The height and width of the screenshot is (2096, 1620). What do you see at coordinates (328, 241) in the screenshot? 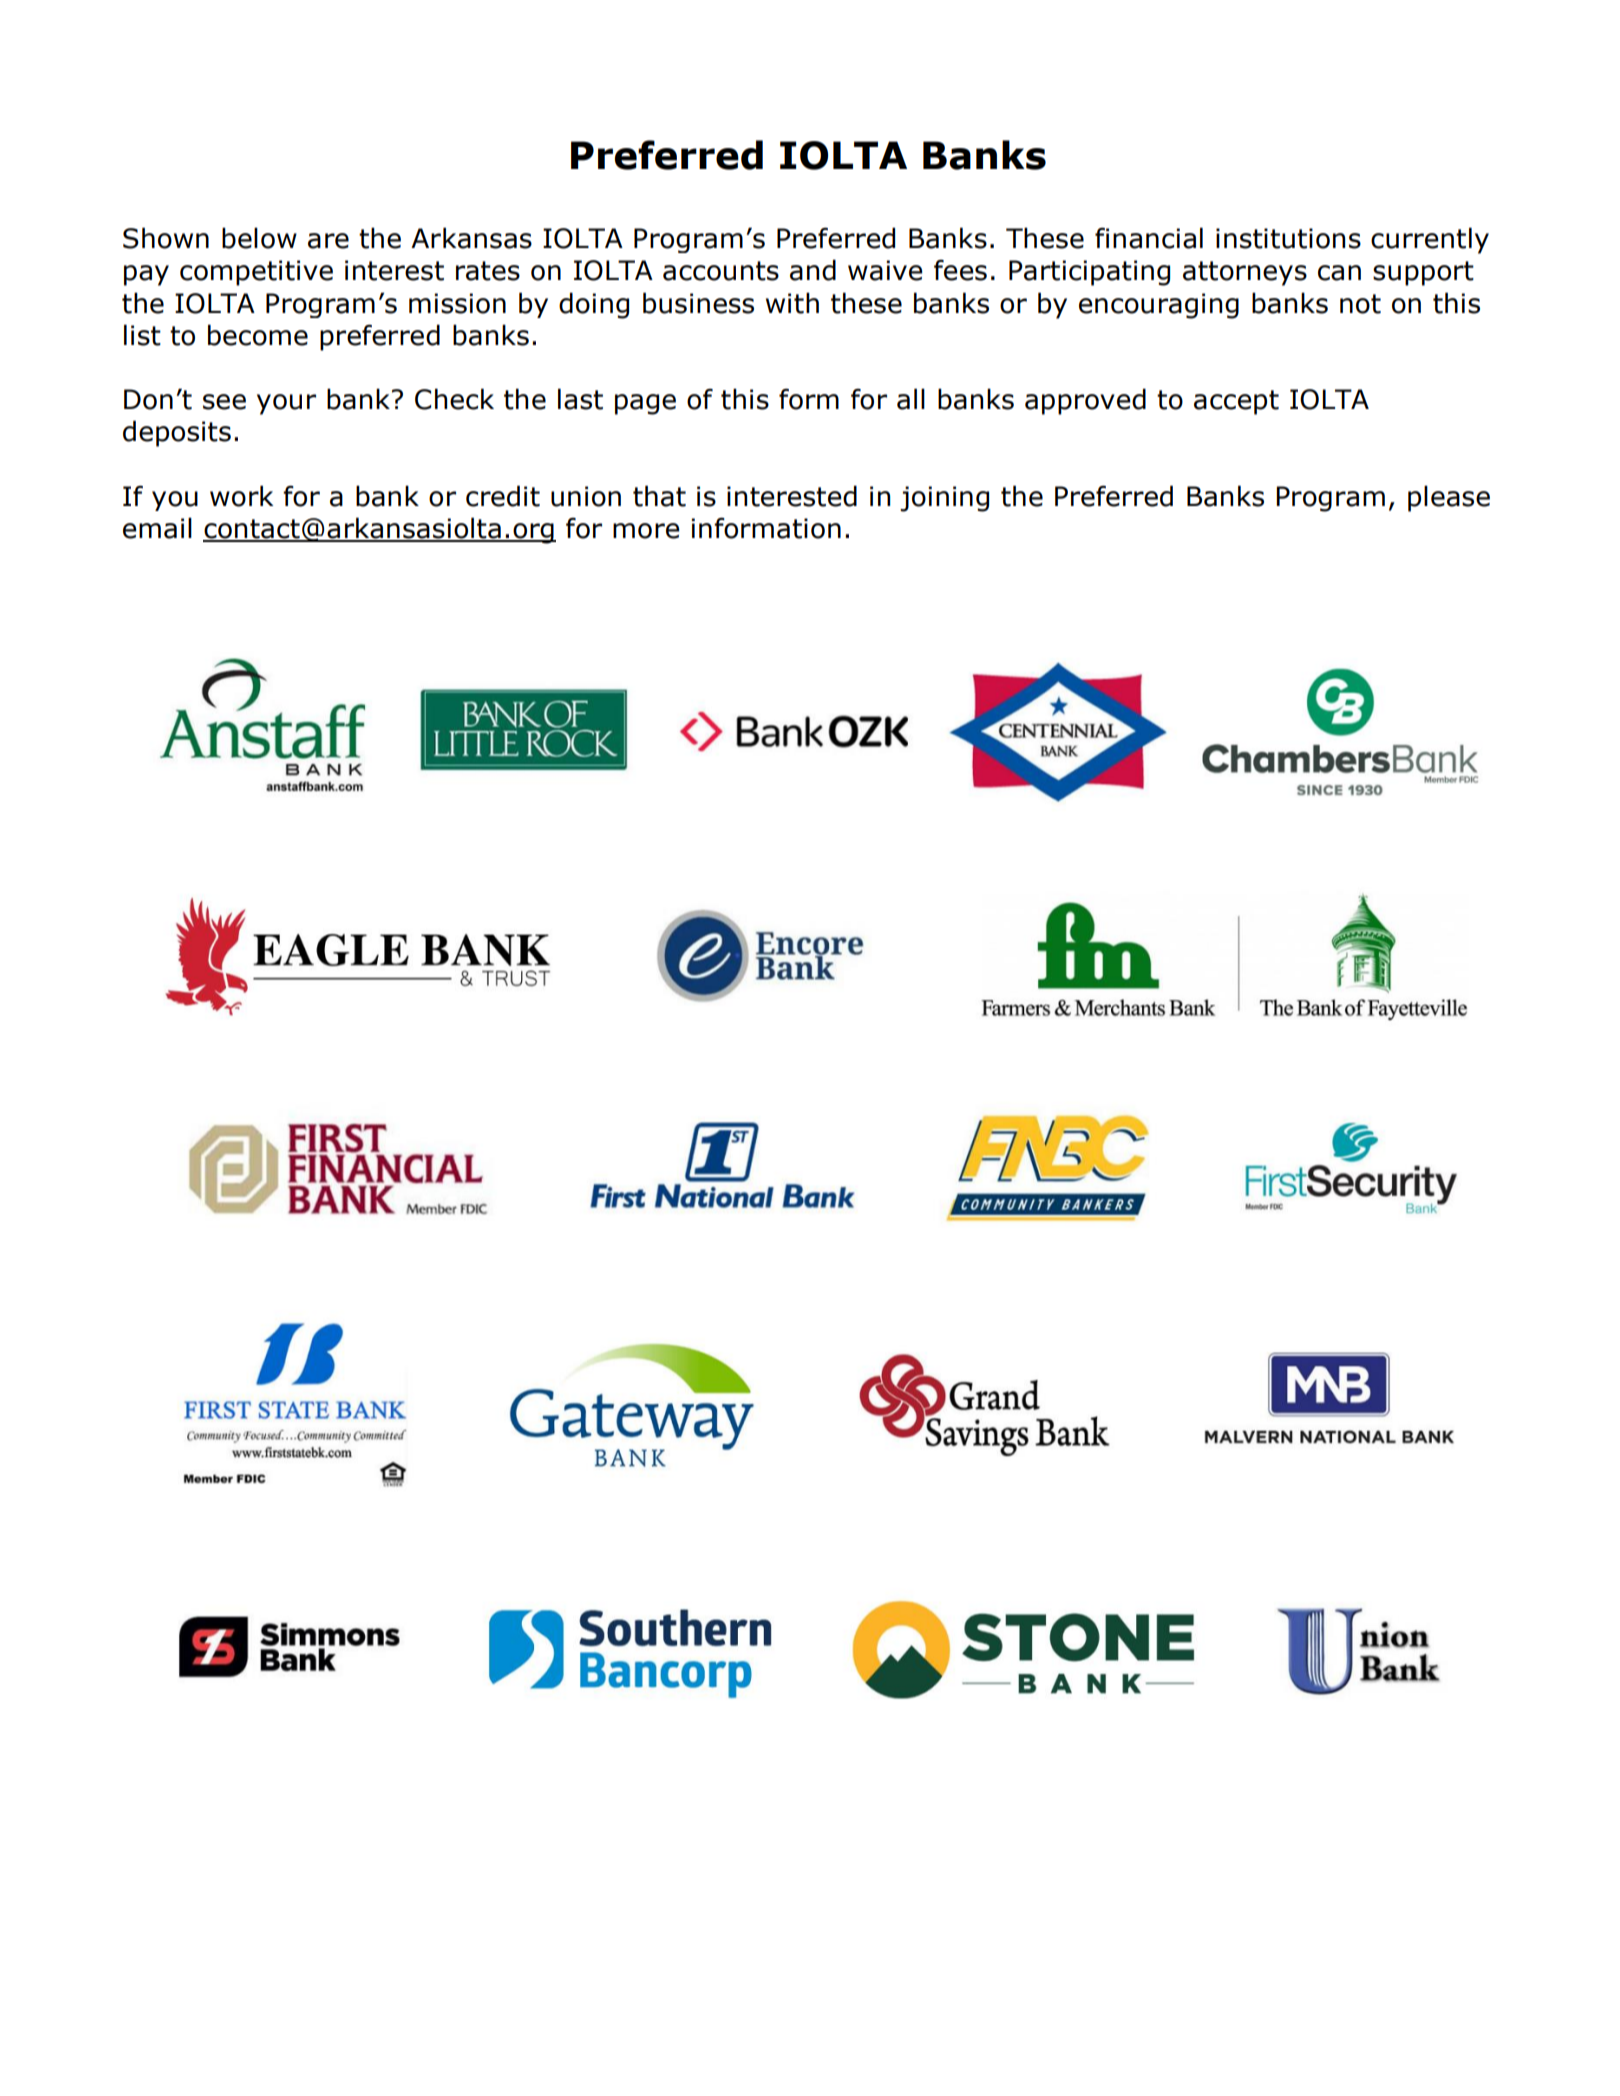
I see `are` at bounding box center [328, 241].
